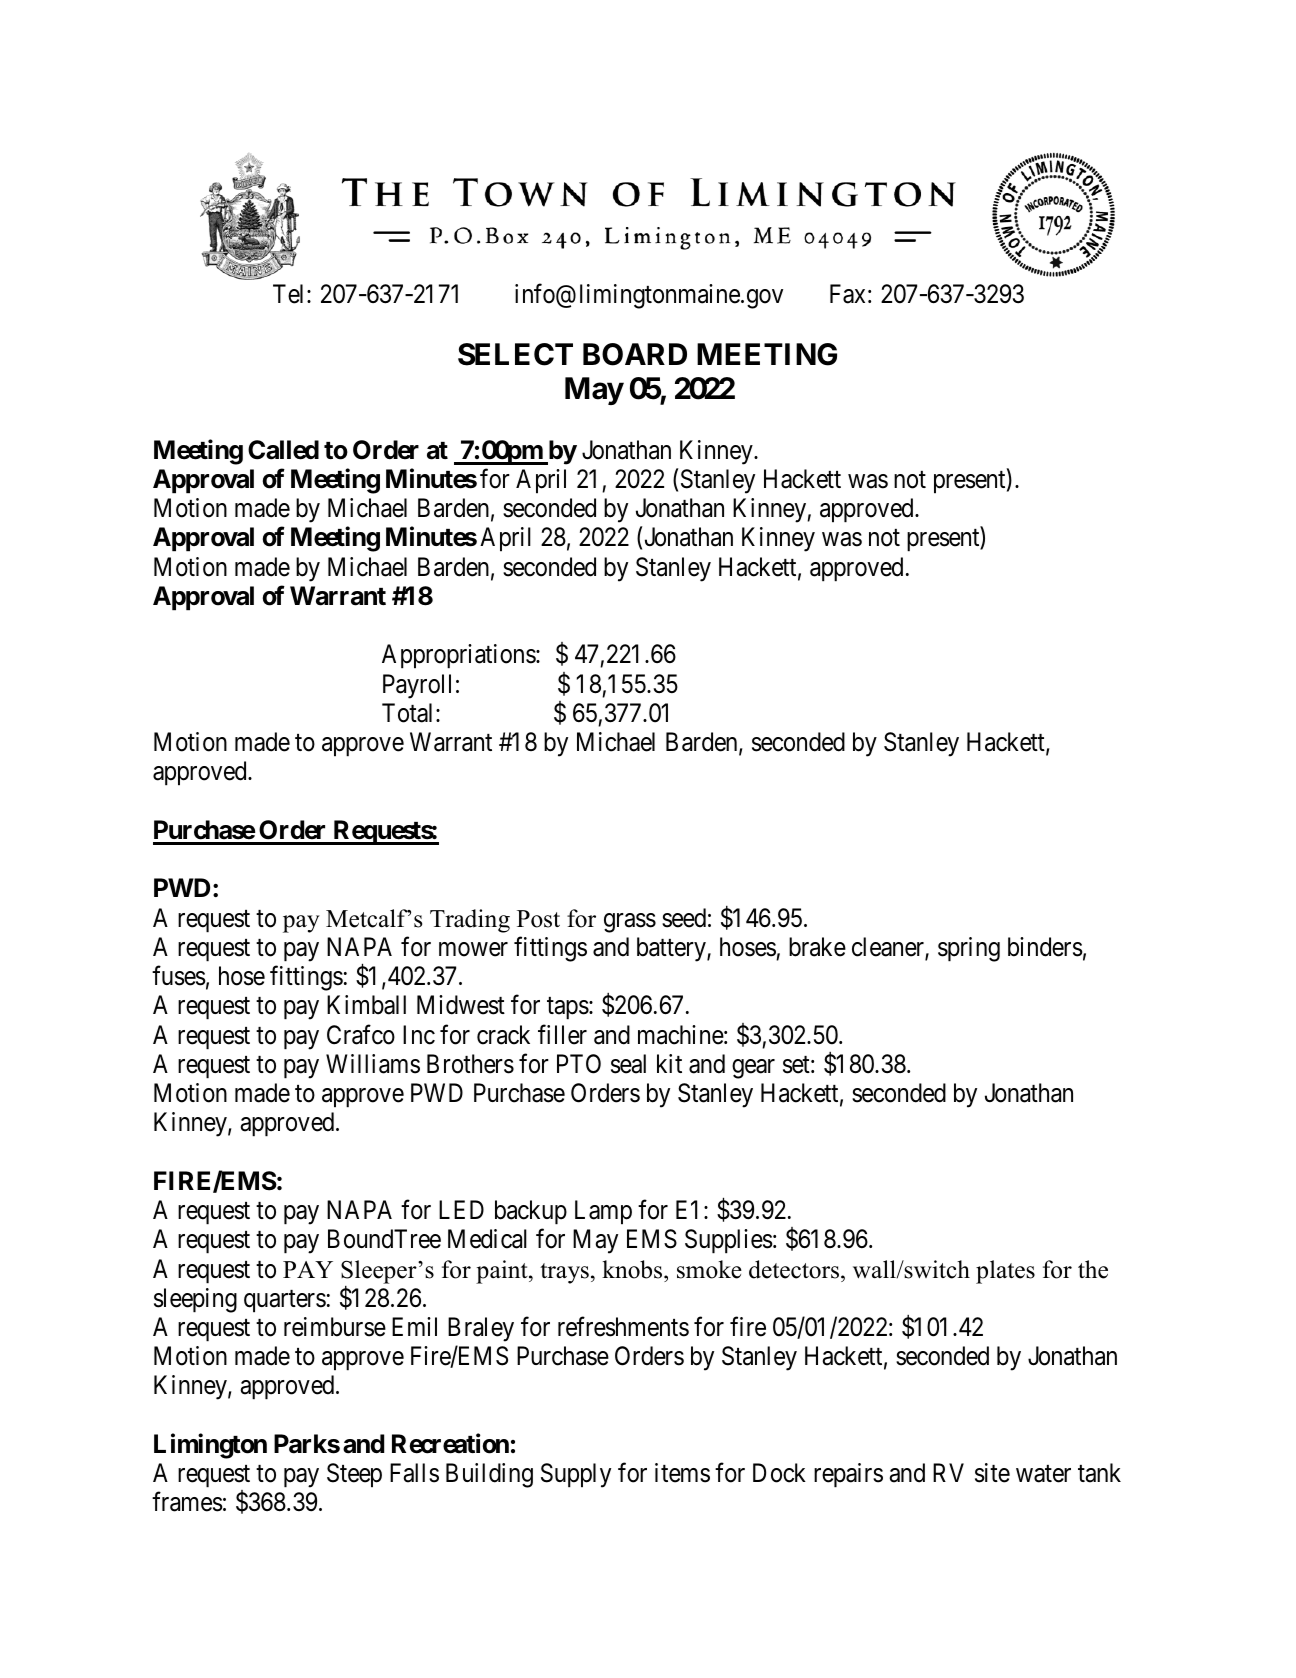 The image size is (1296, 1678). Describe the element at coordinates (969, 949) in the document. I see `spring` at that location.
